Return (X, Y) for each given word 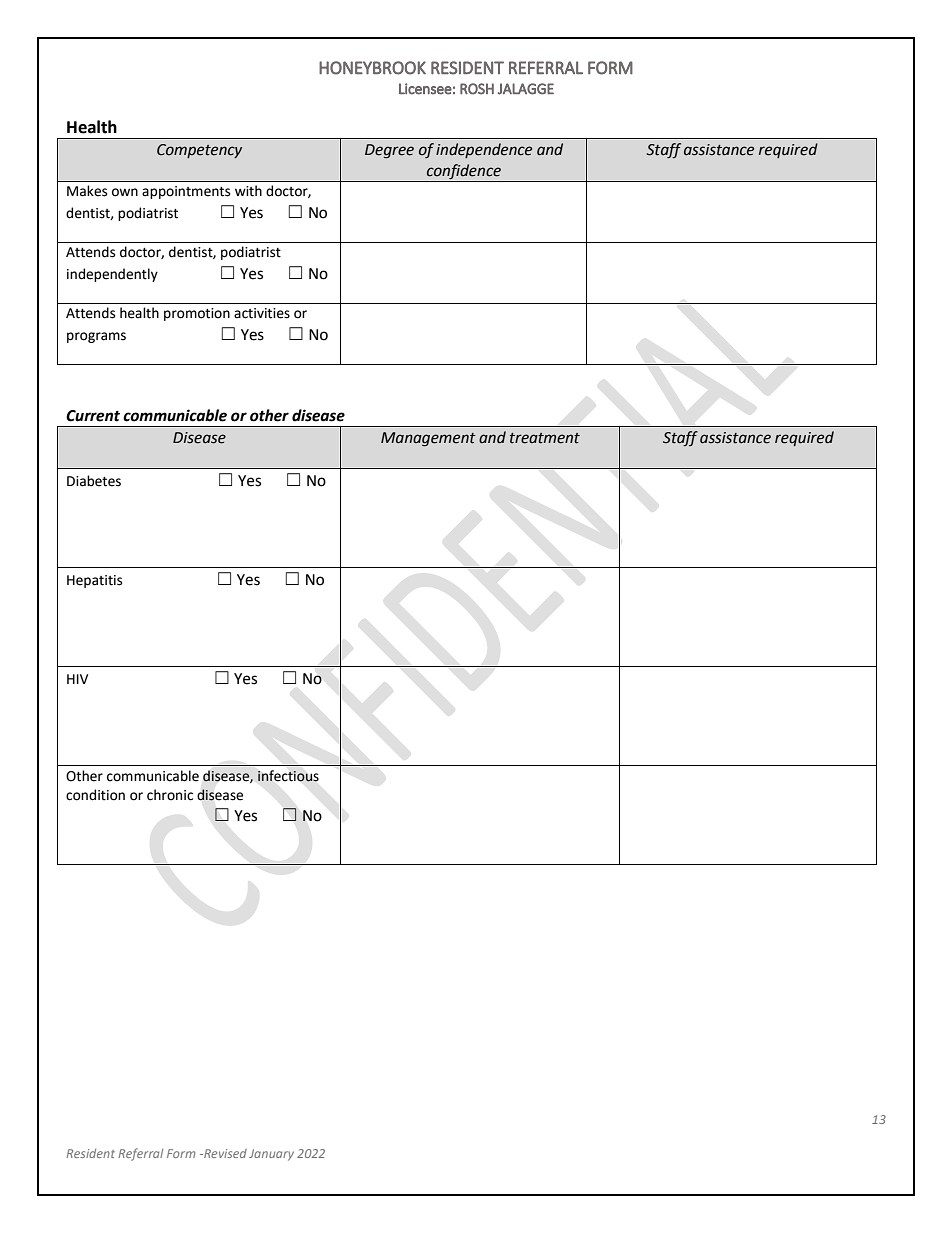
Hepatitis (94, 581)
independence (484, 150)
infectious (288, 776)
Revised (224, 1153)
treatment (545, 438)
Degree (389, 151)
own (125, 192)
